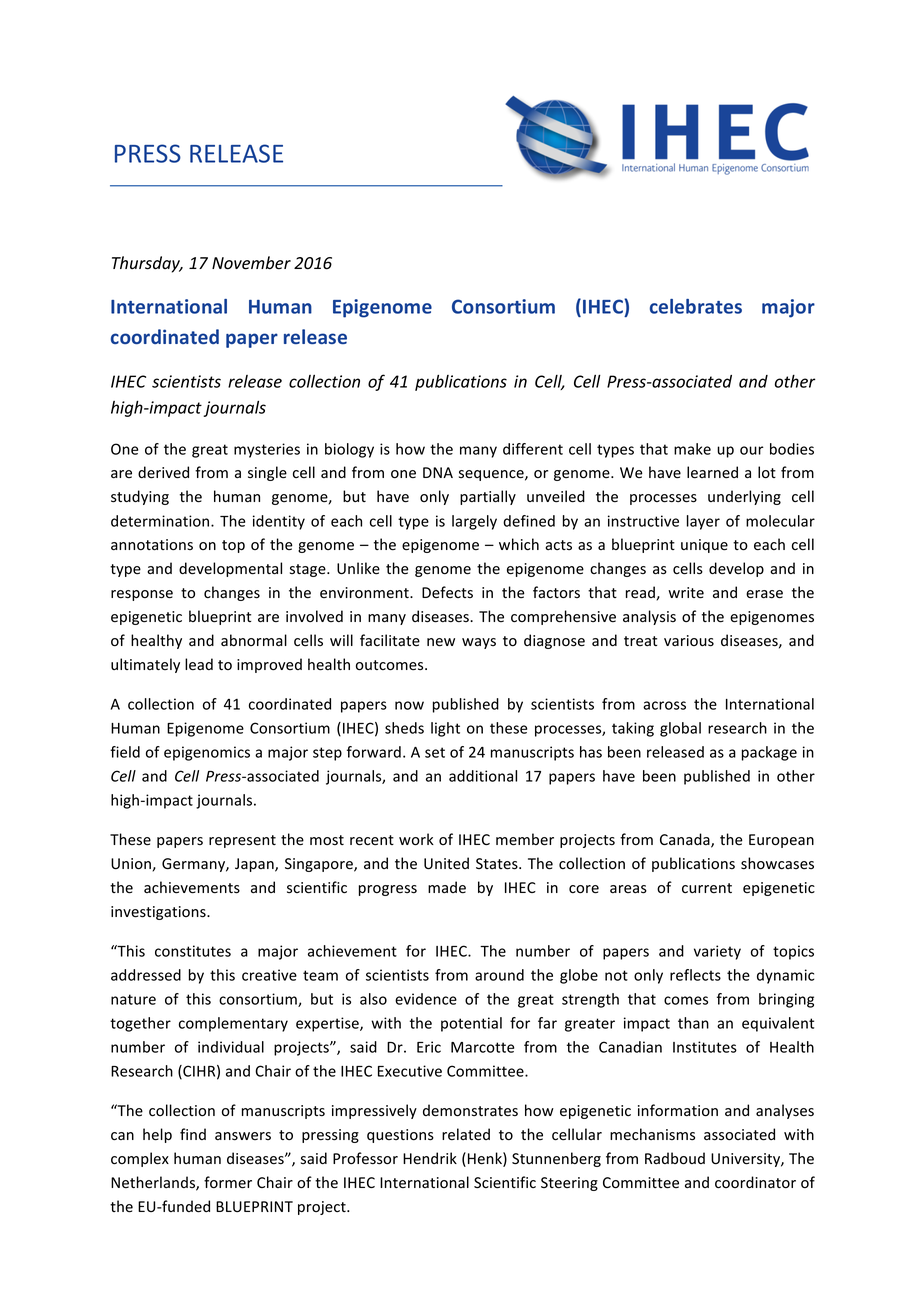 The image size is (924, 1308). Describe the element at coordinates (199, 664) in the image. I see `lead` at that location.
